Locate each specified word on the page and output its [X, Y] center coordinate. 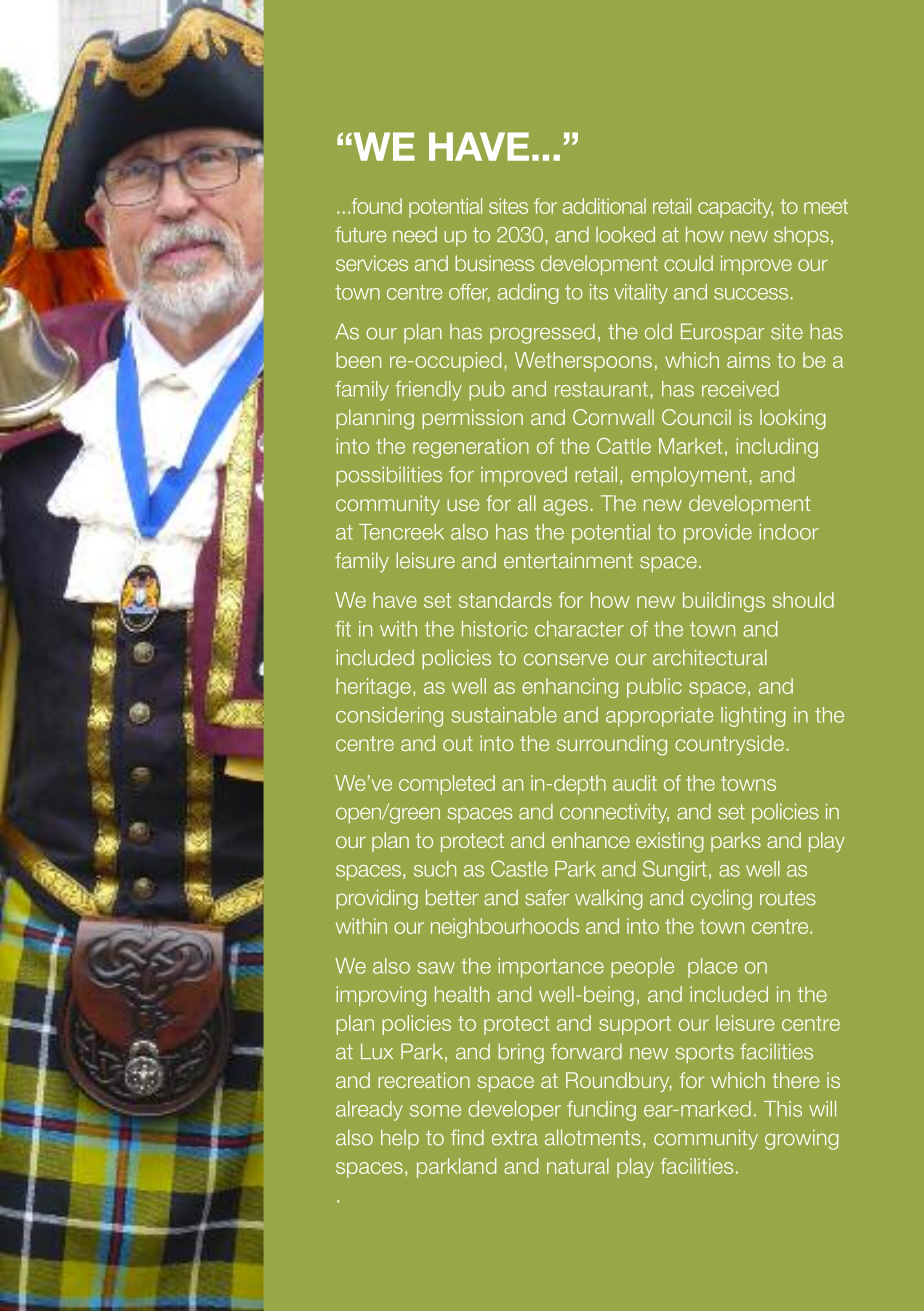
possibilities [389, 476]
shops [801, 236]
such [435, 869]
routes [787, 898]
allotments [592, 1137]
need [415, 234]
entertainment [568, 560]
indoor [789, 532]
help [400, 1139]
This [783, 1109]
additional [604, 206]
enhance [591, 840]
